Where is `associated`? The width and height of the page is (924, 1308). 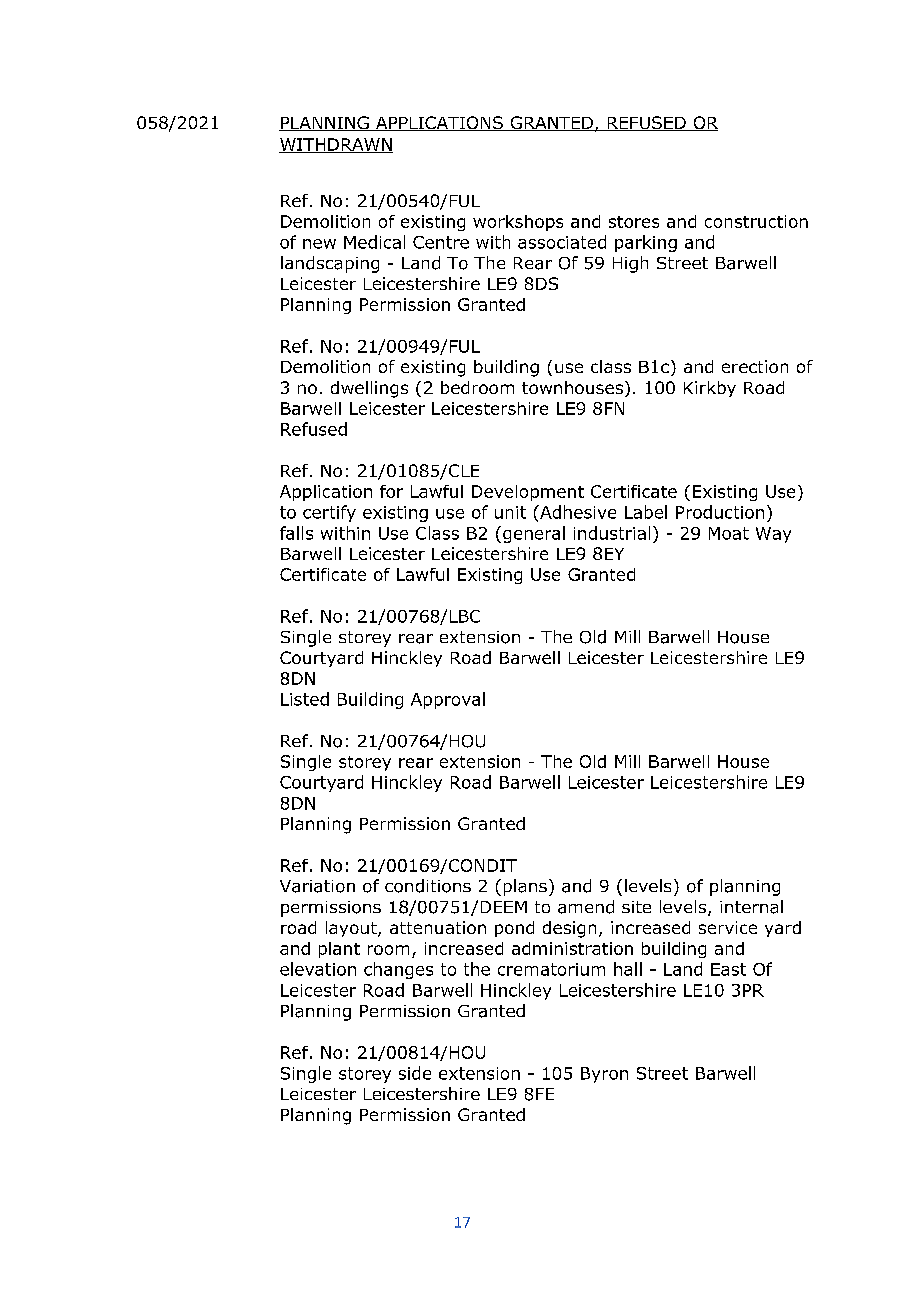
associated is located at coordinates (562, 242).
